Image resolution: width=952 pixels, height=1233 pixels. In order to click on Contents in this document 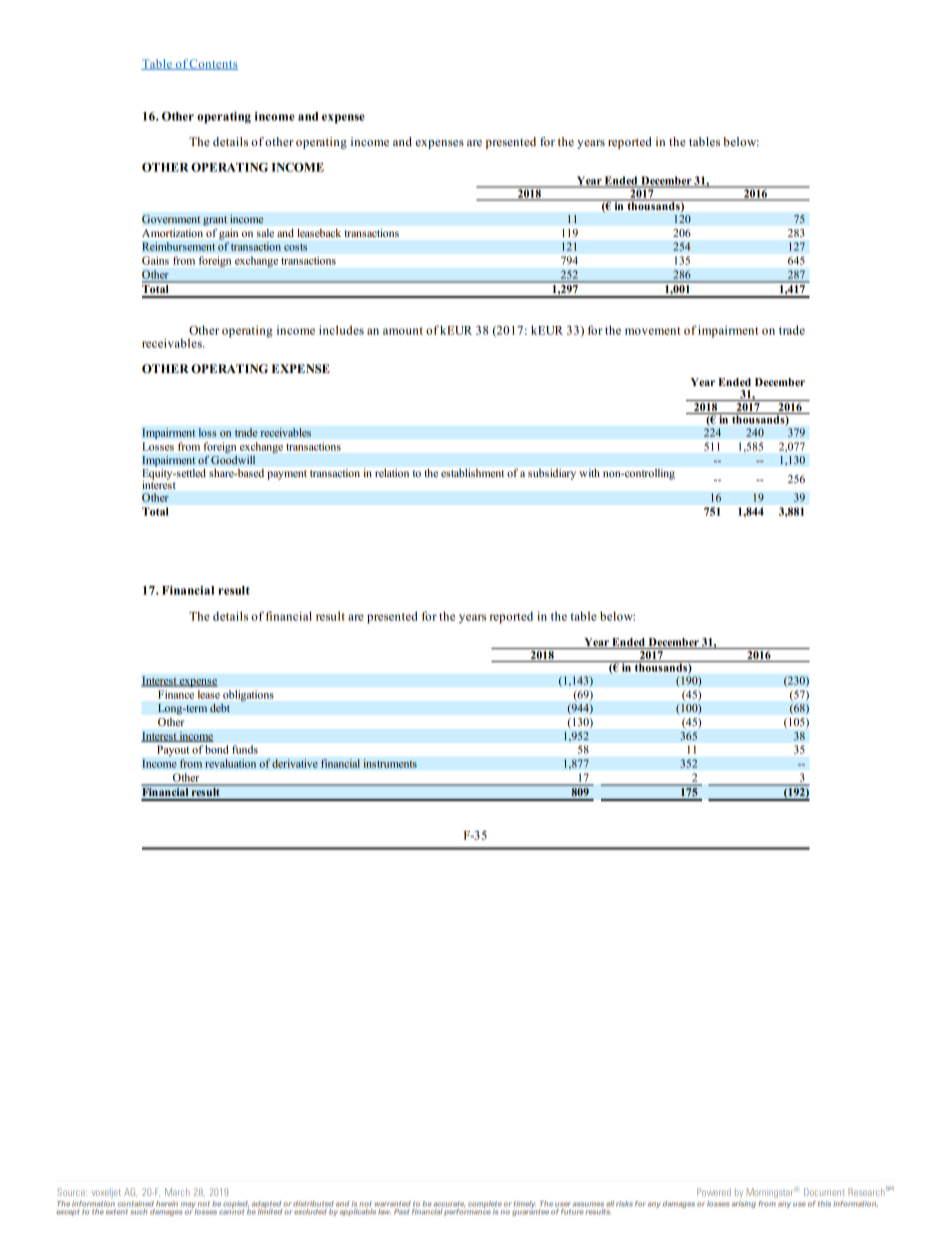, I will do `click(213, 64)`.
